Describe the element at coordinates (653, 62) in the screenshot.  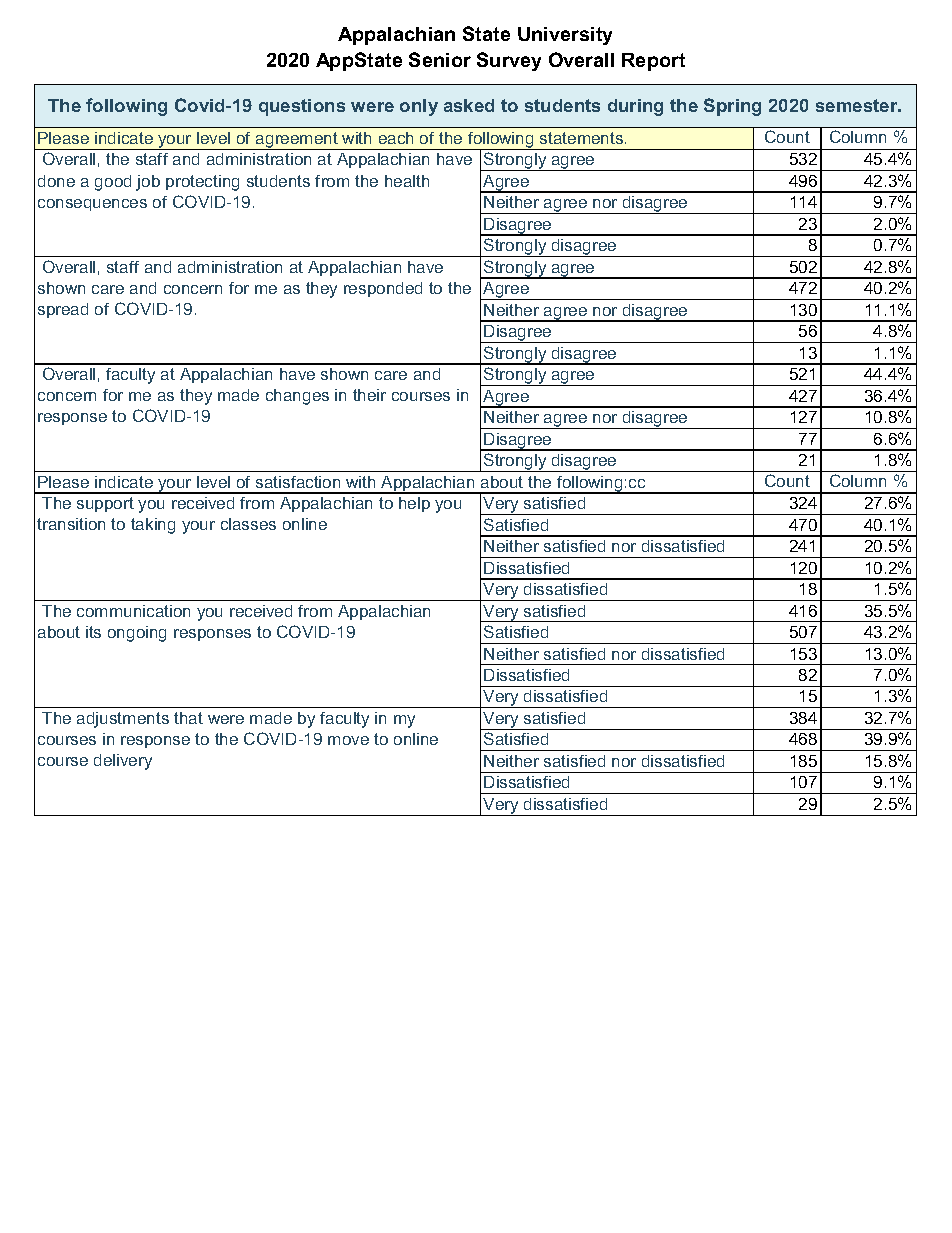
I see `Report` at that location.
